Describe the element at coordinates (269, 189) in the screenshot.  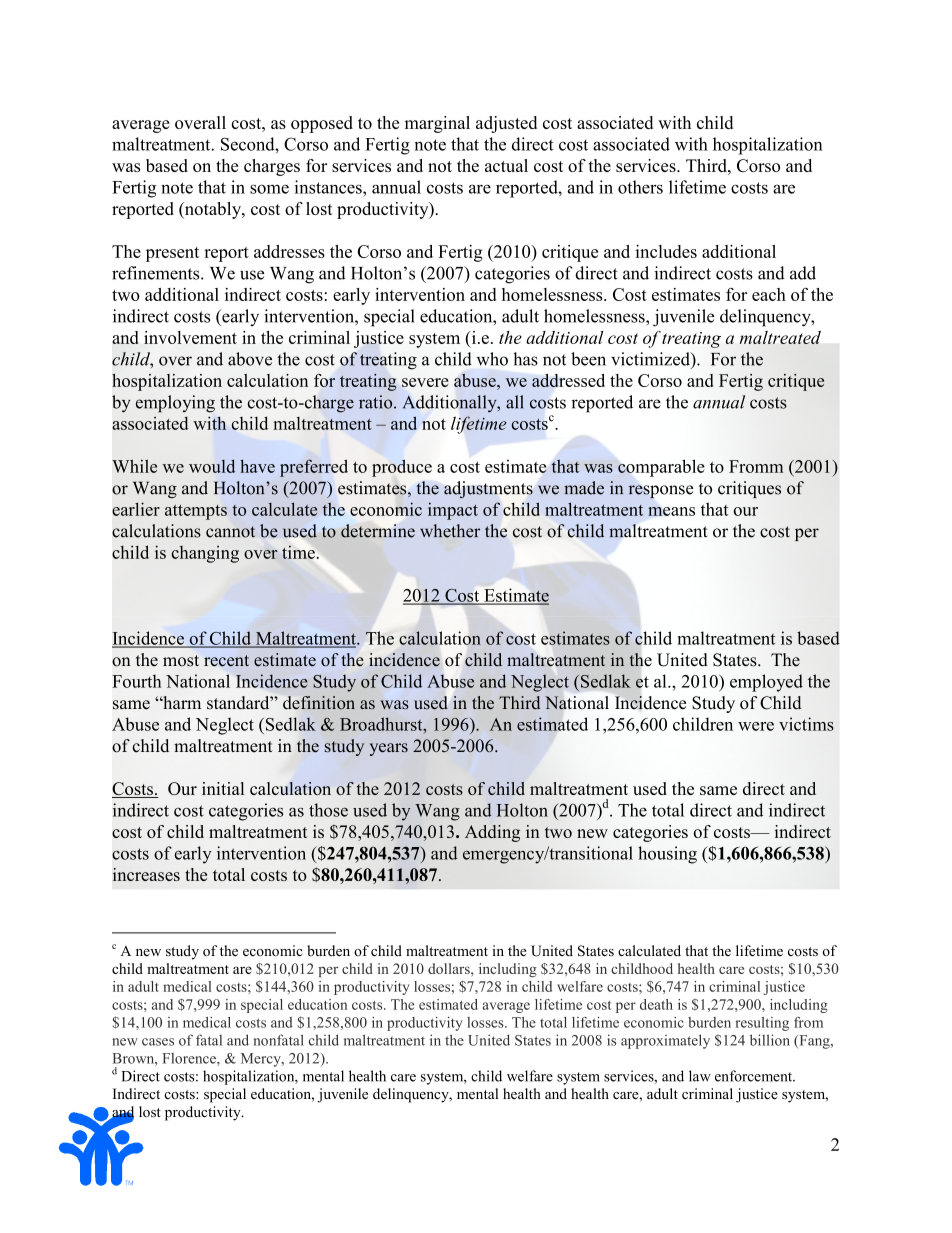
I see `some` at that location.
